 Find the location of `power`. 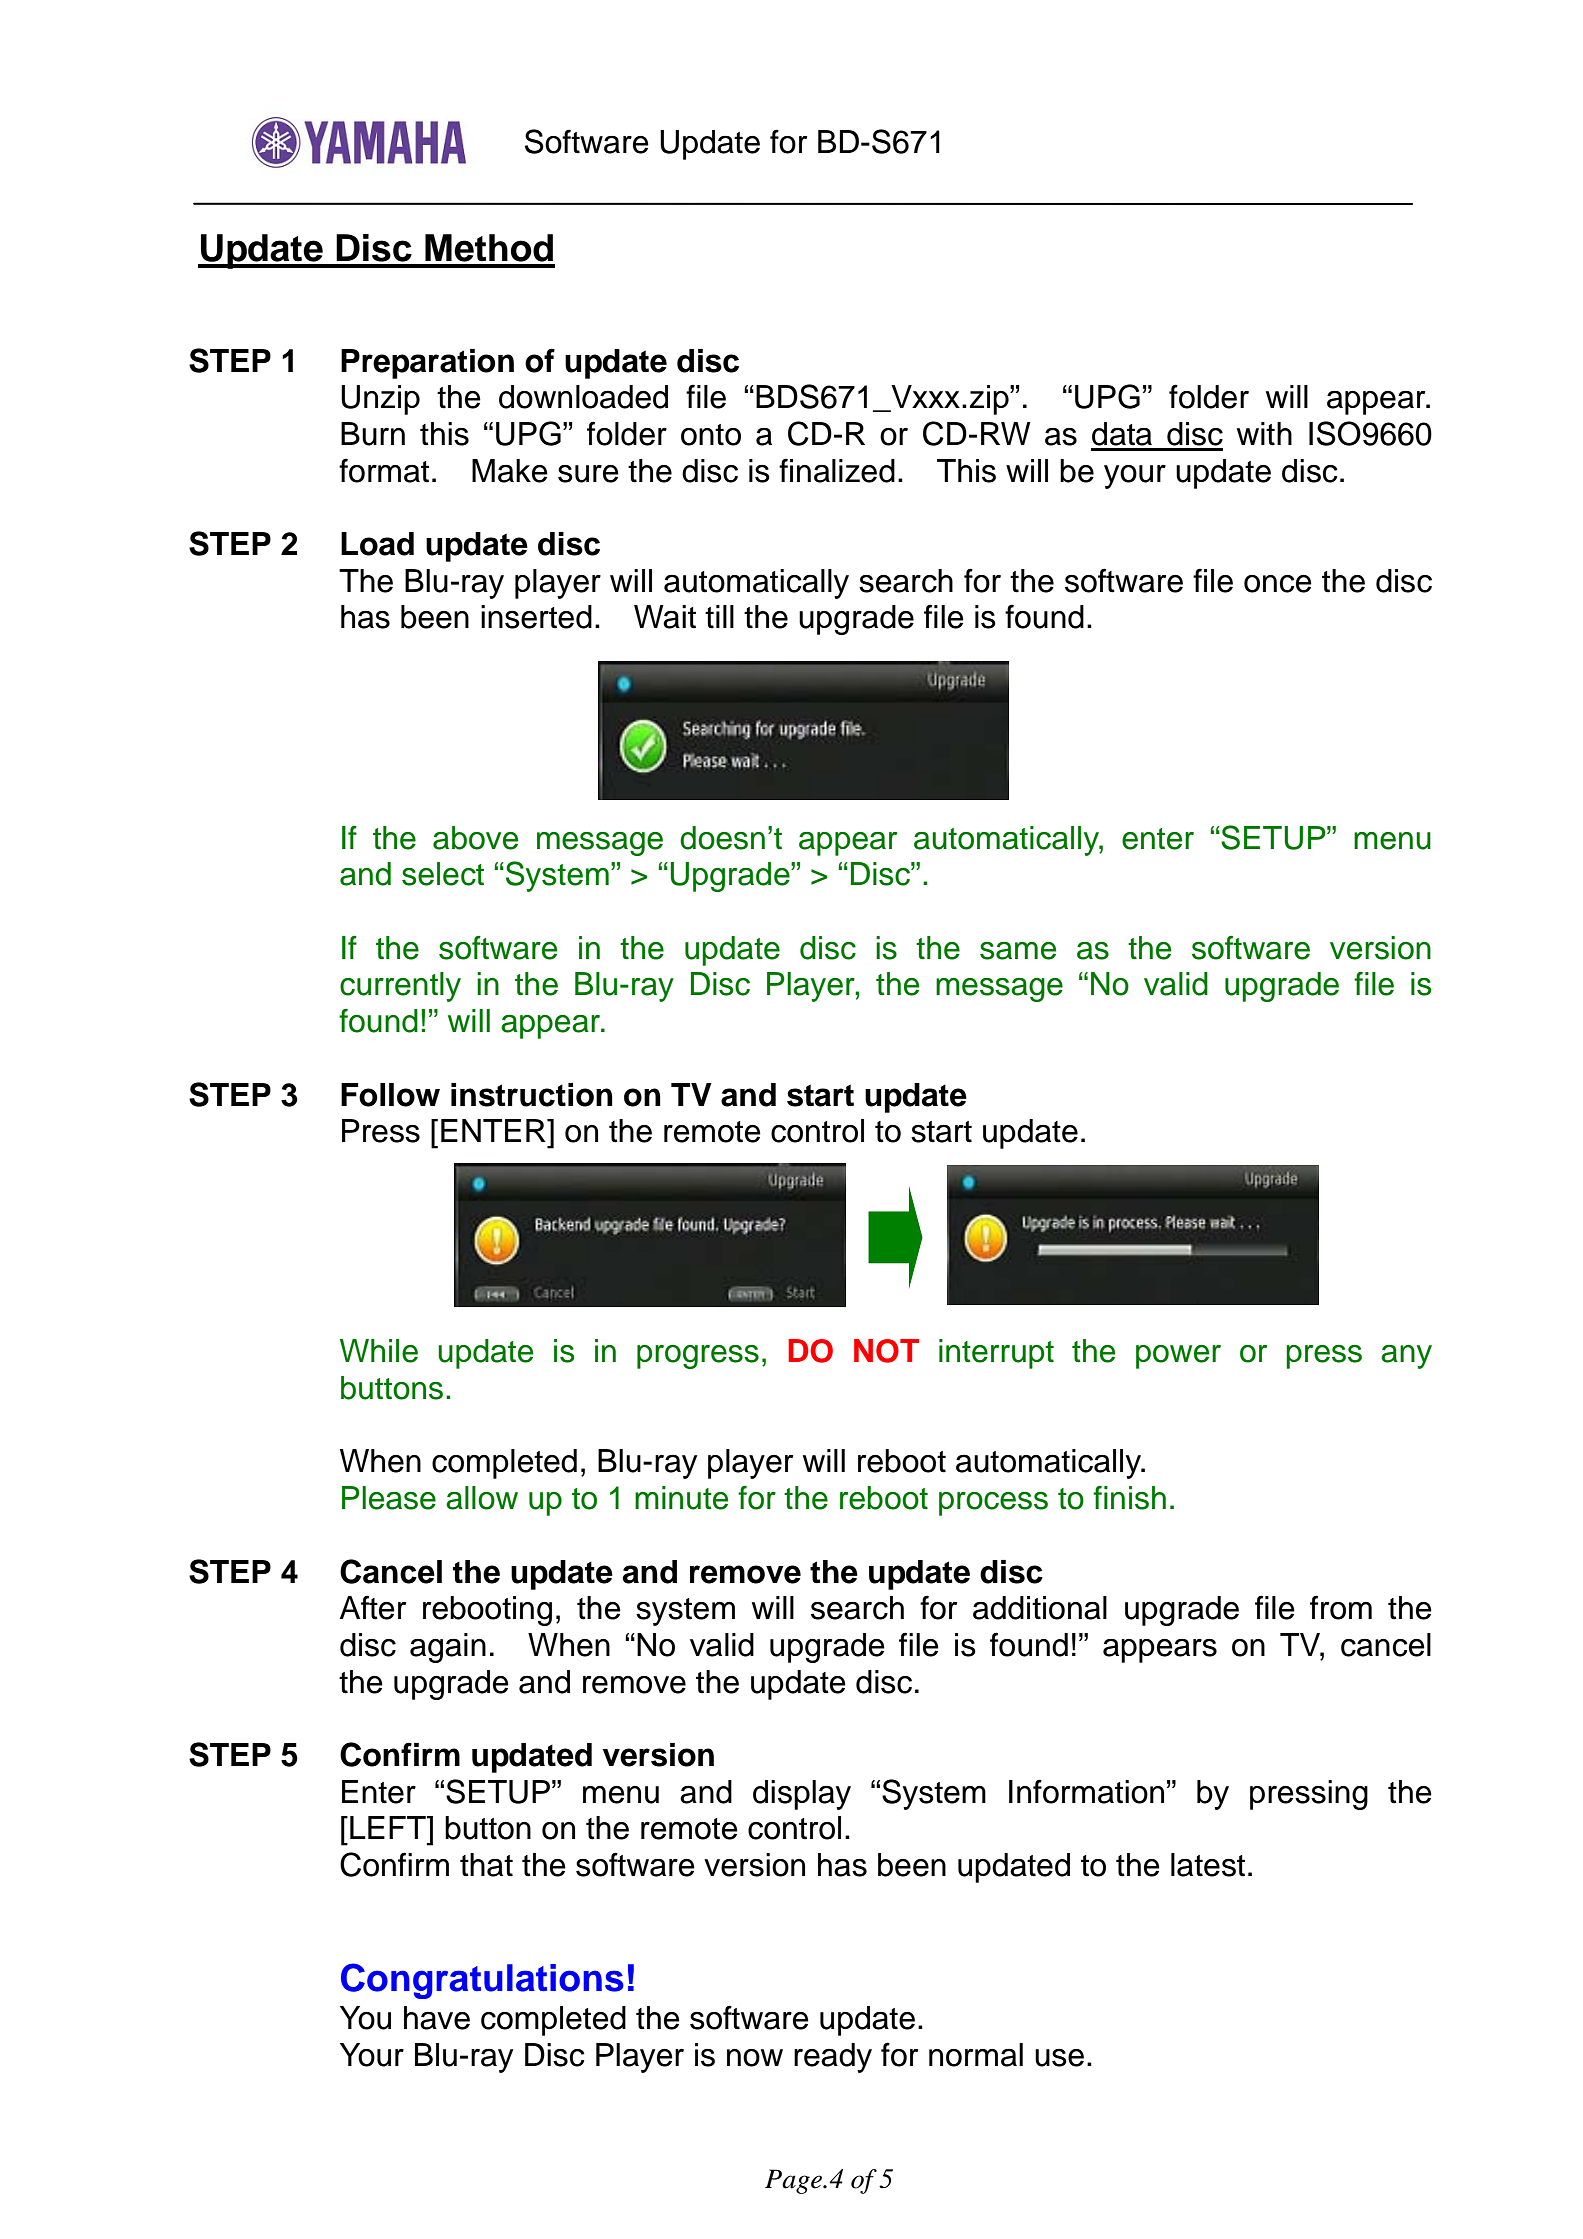

power is located at coordinates (1178, 1357).
